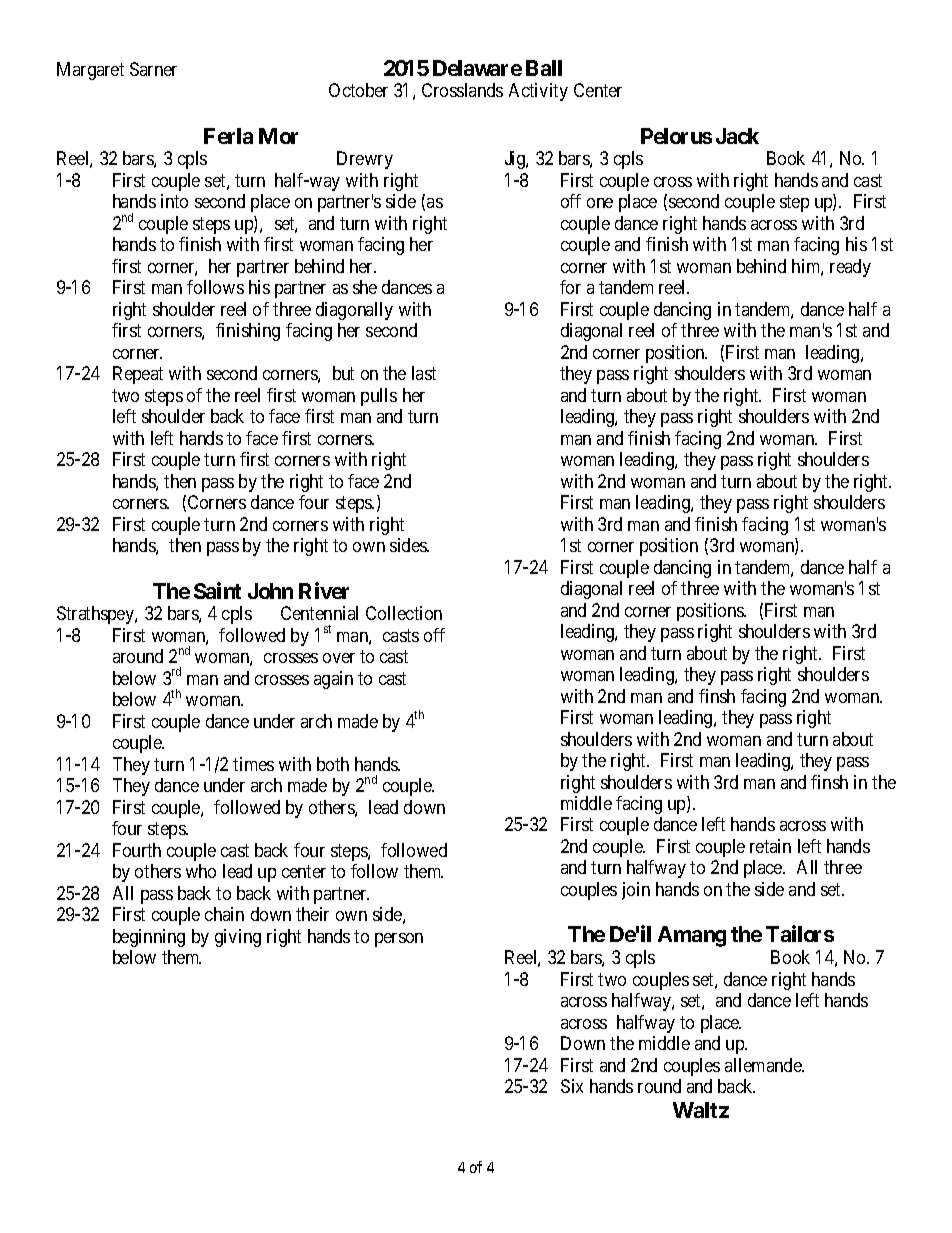 This screenshot has width=952, height=1233. What do you see at coordinates (538, 92) in the screenshot?
I see `Activity` at bounding box center [538, 92].
